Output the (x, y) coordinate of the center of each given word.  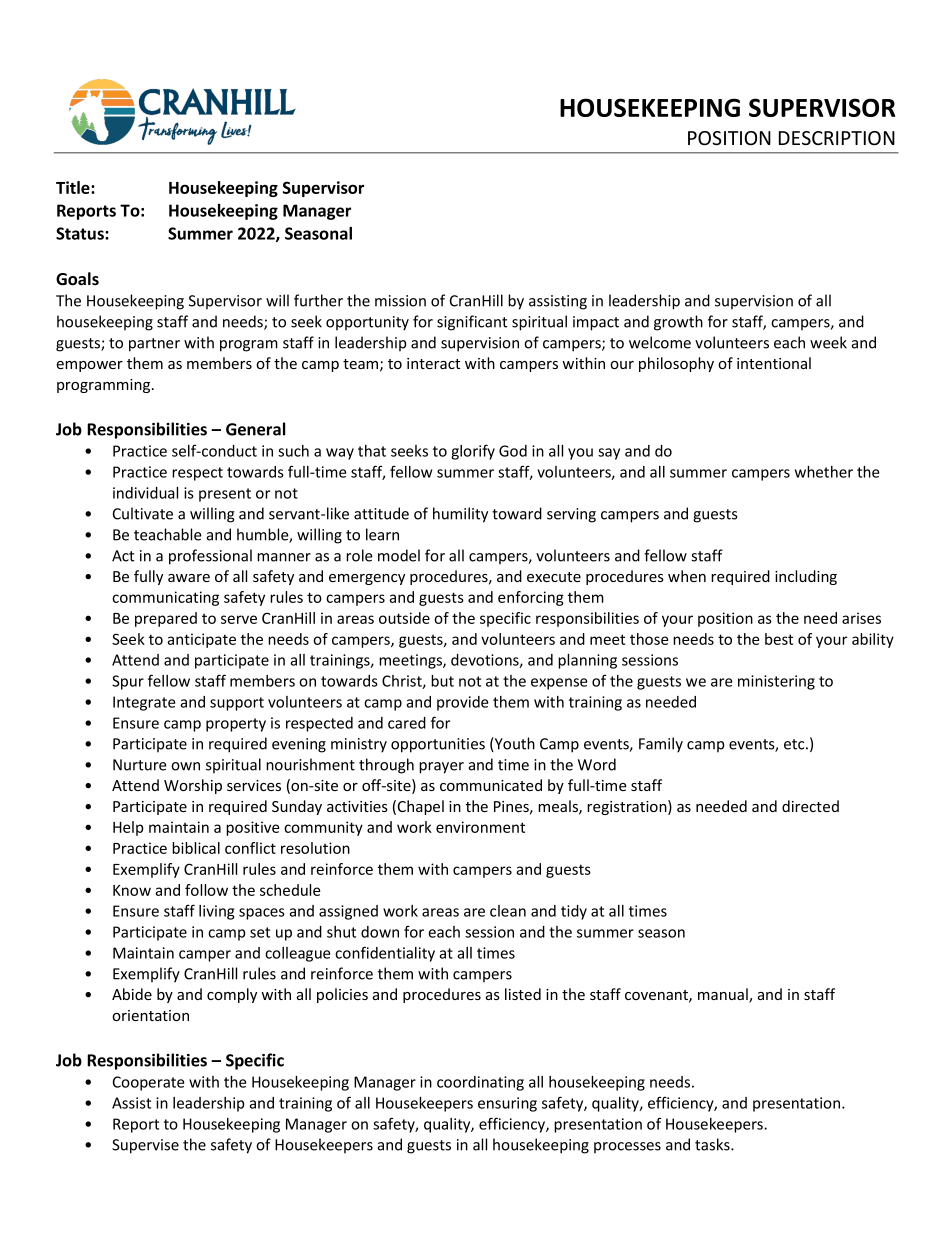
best (779, 639)
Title (74, 187)
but (442, 681)
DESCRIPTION (837, 138)
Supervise (145, 1146)
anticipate (201, 640)
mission (400, 301)
